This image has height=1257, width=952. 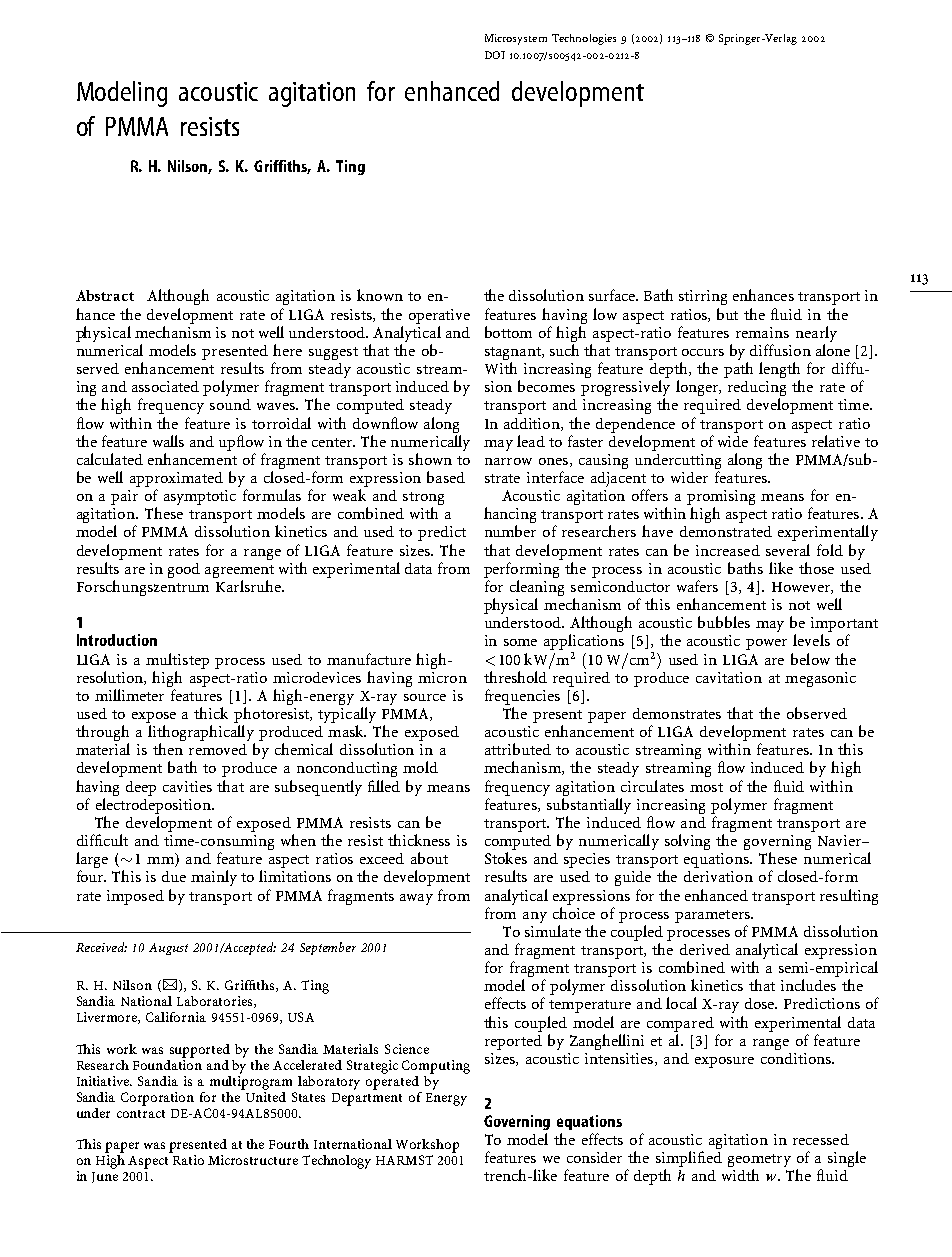 I want to click on Department, so click(x=367, y=1099).
